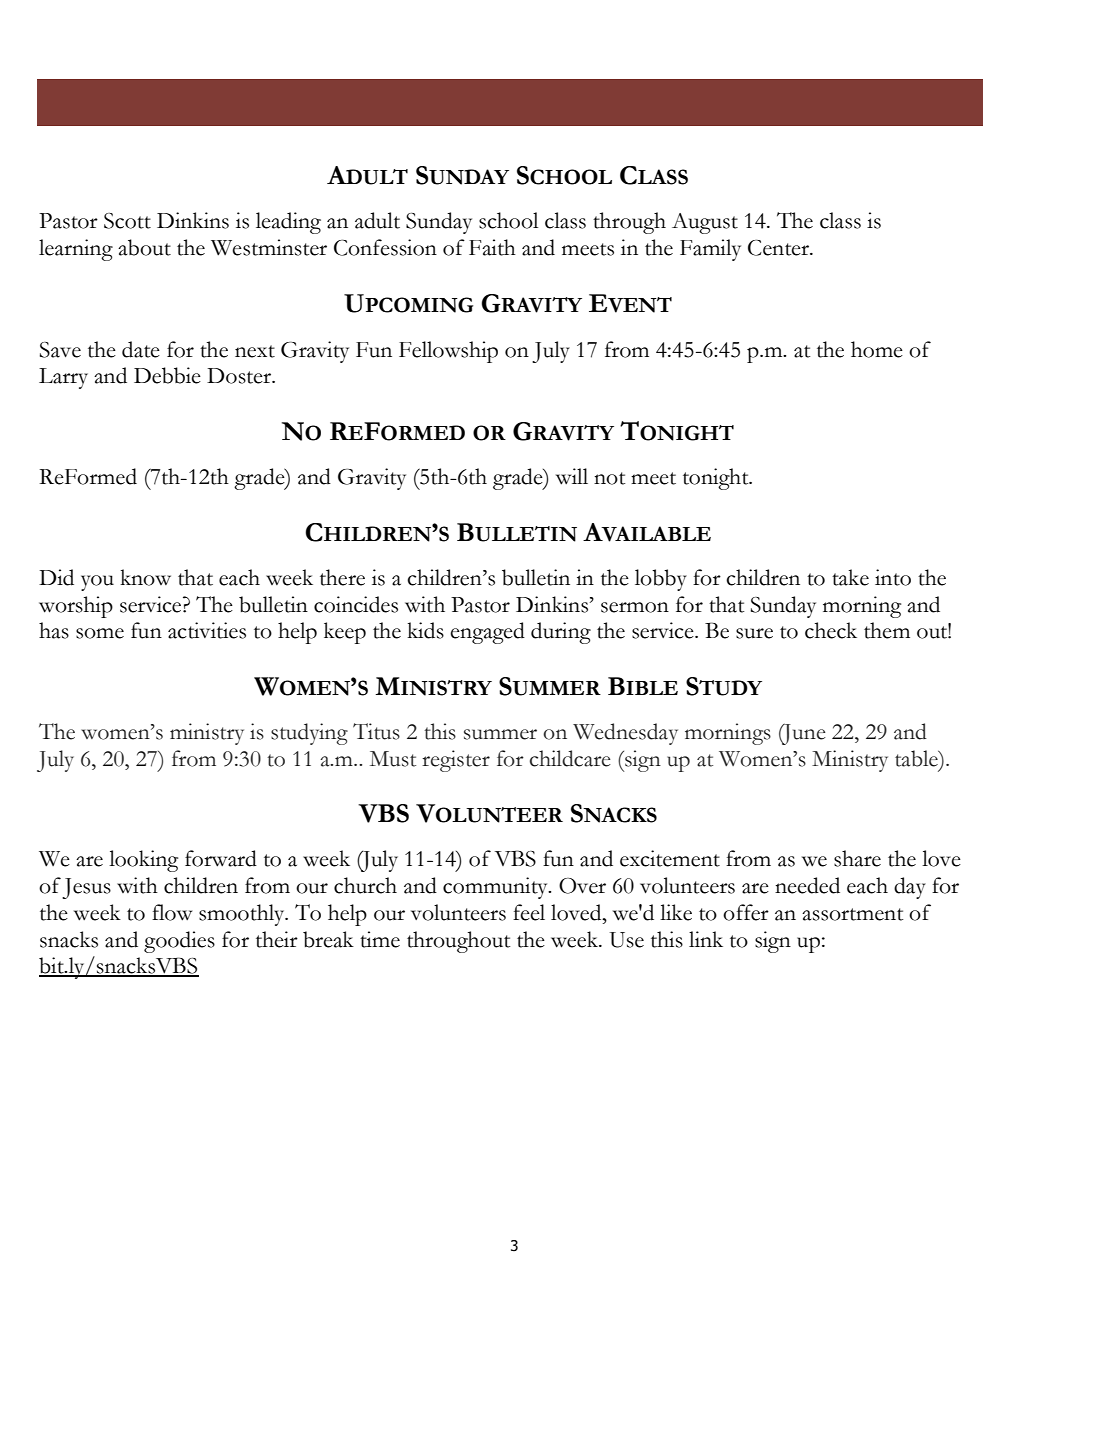 The height and width of the screenshot is (1447, 1118). Describe the element at coordinates (529, 912) in the screenshot. I see `feel` at that location.
